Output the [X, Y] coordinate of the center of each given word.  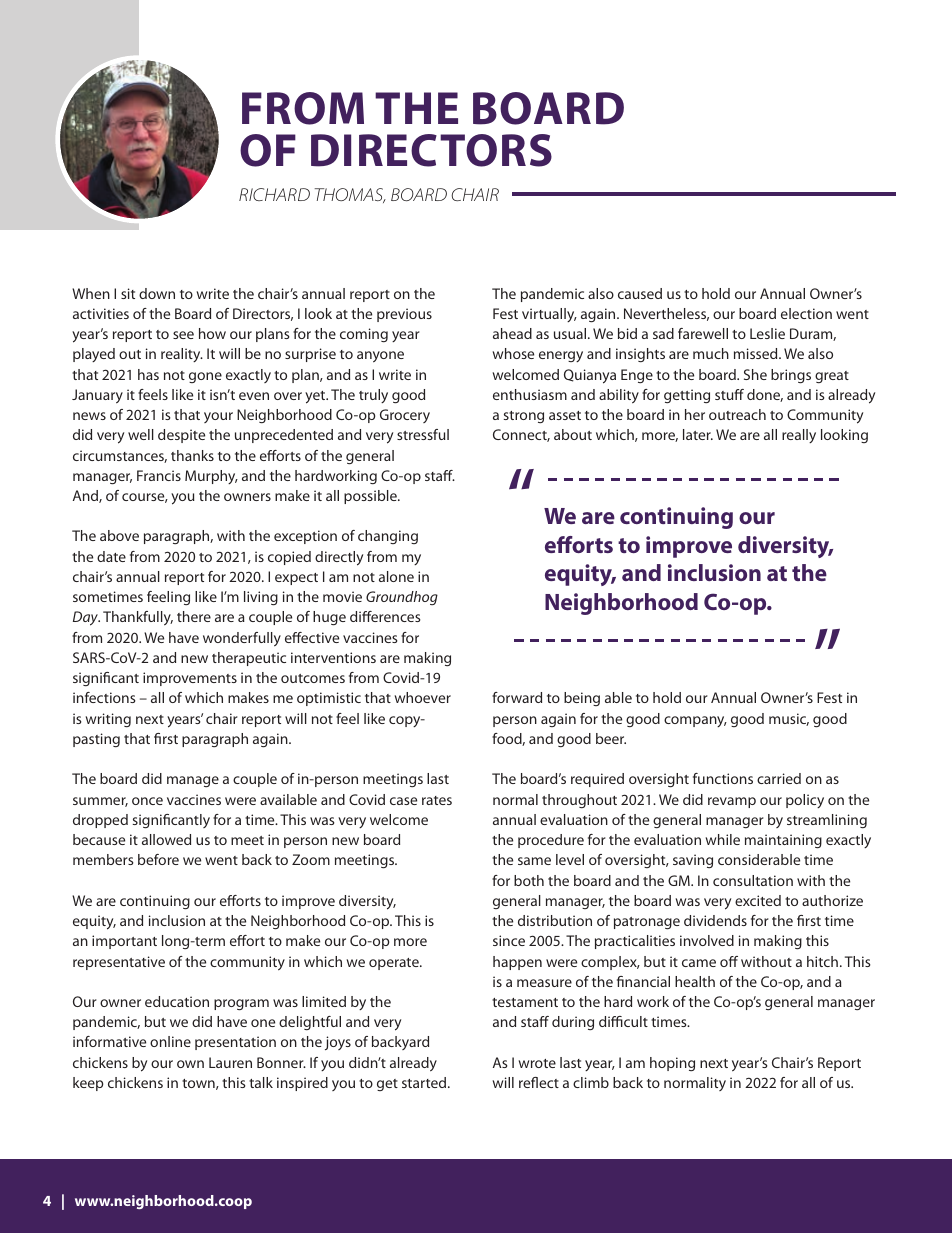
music [789, 719]
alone [396, 576]
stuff [729, 394]
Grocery [405, 416]
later [698, 434]
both [529, 880]
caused [640, 293]
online [170, 1041]
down [157, 293]
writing [108, 720]
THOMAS [350, 195]
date [111, 556]
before [158, 859]
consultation [753, 880]
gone [205, 377]
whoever [422, 697]
